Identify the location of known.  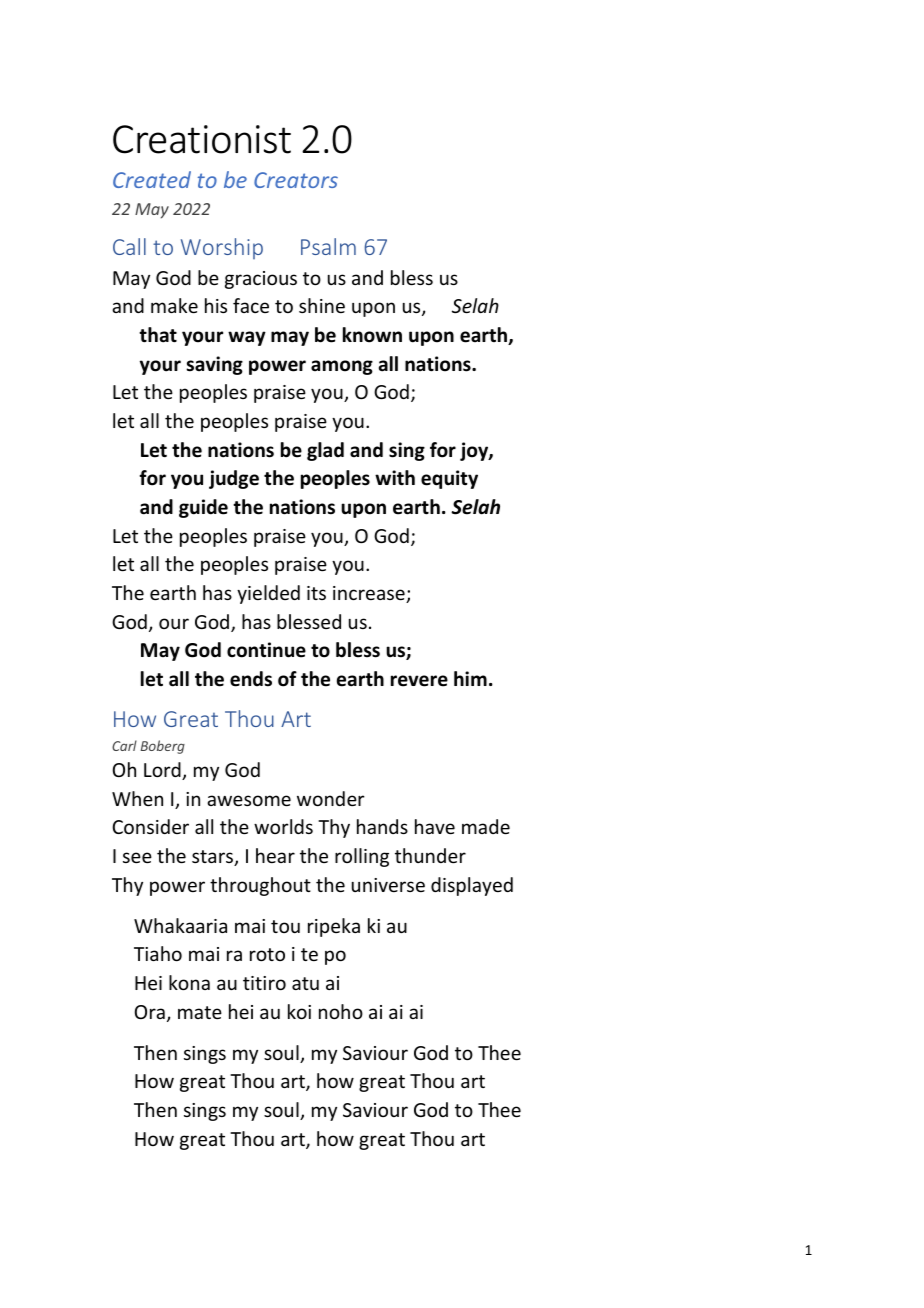
(372, 335).
